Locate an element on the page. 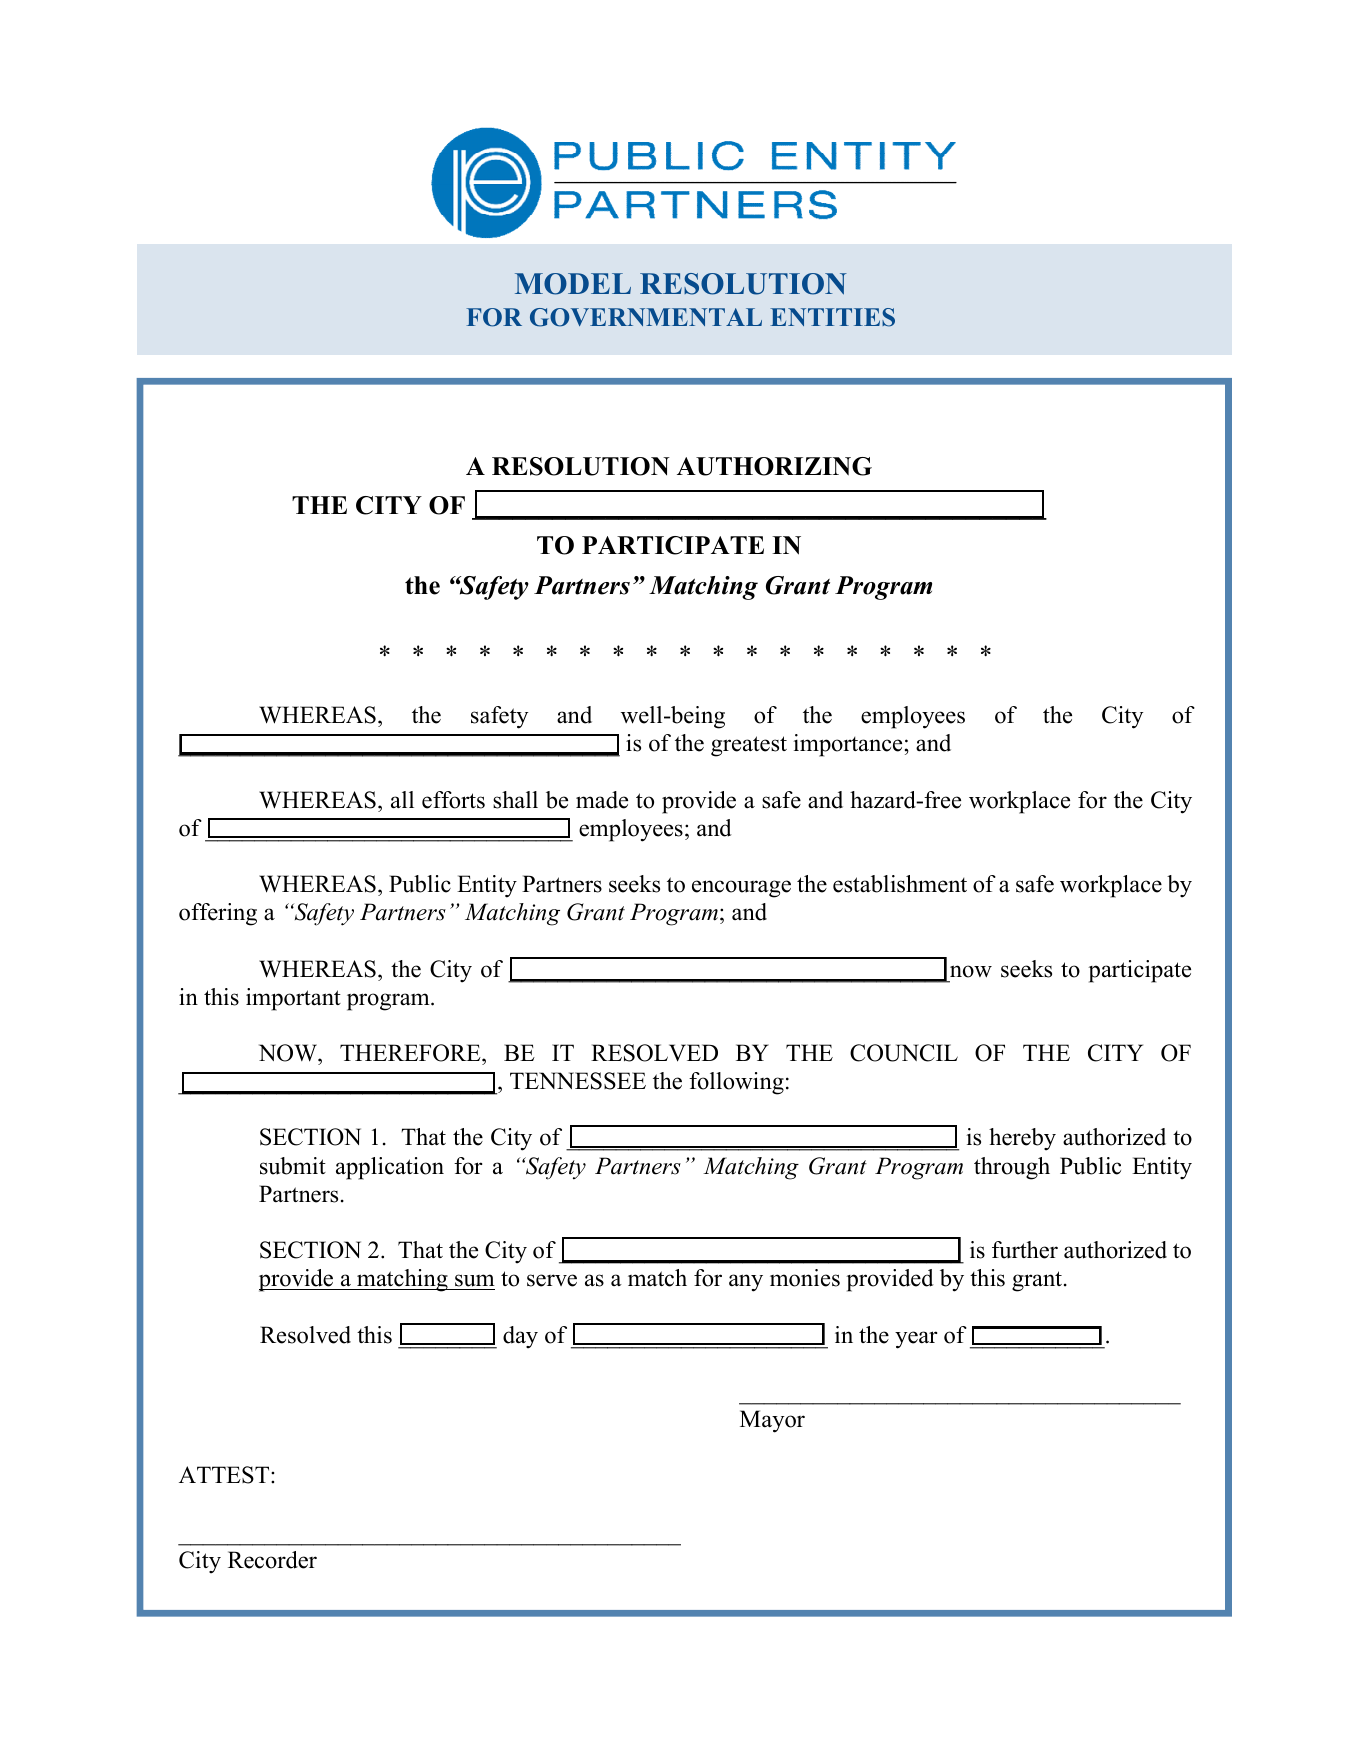  Recorder is located at coordinates (272, 1560).
